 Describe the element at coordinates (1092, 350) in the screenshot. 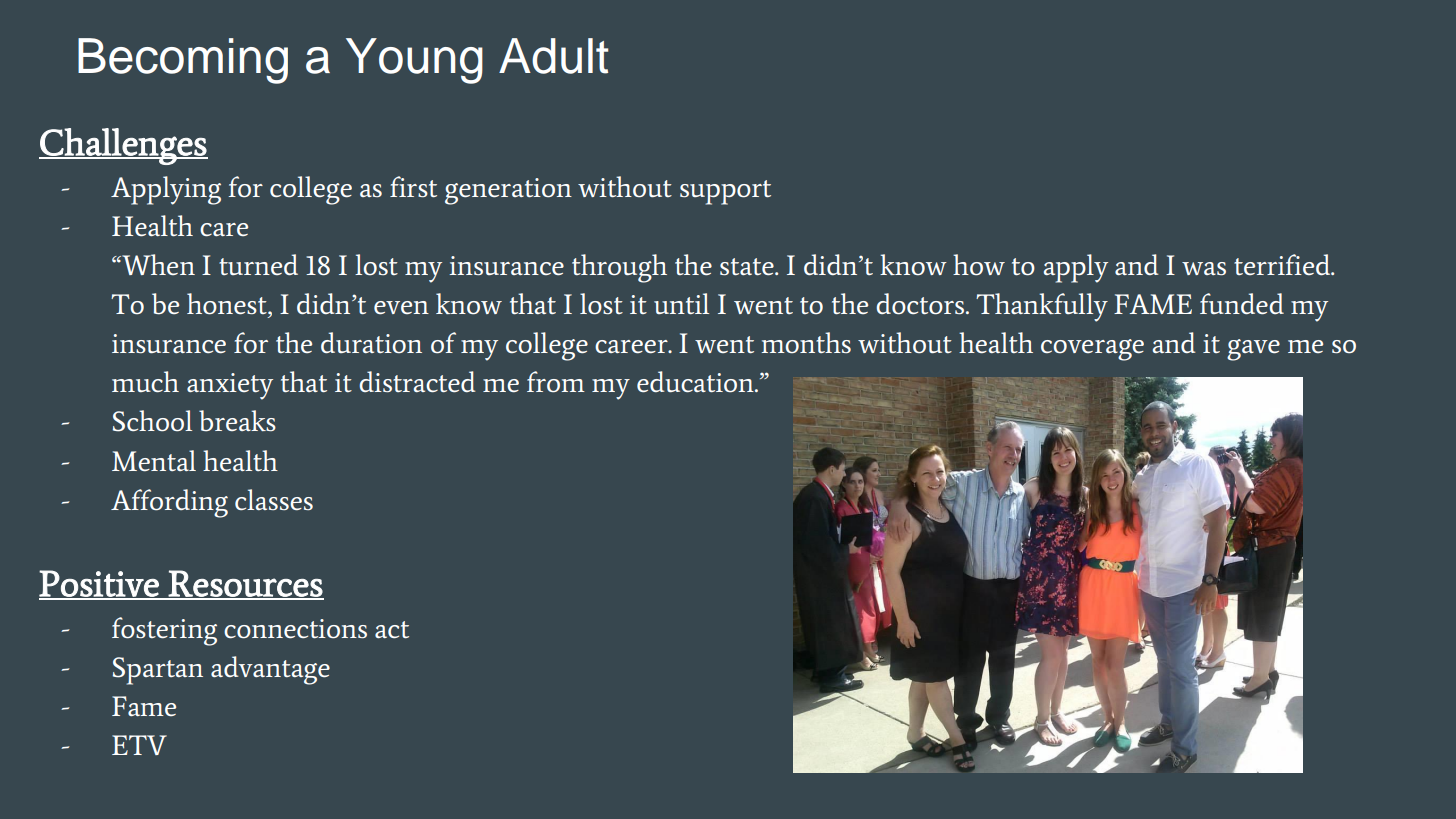

I see `coverage` at that location.
